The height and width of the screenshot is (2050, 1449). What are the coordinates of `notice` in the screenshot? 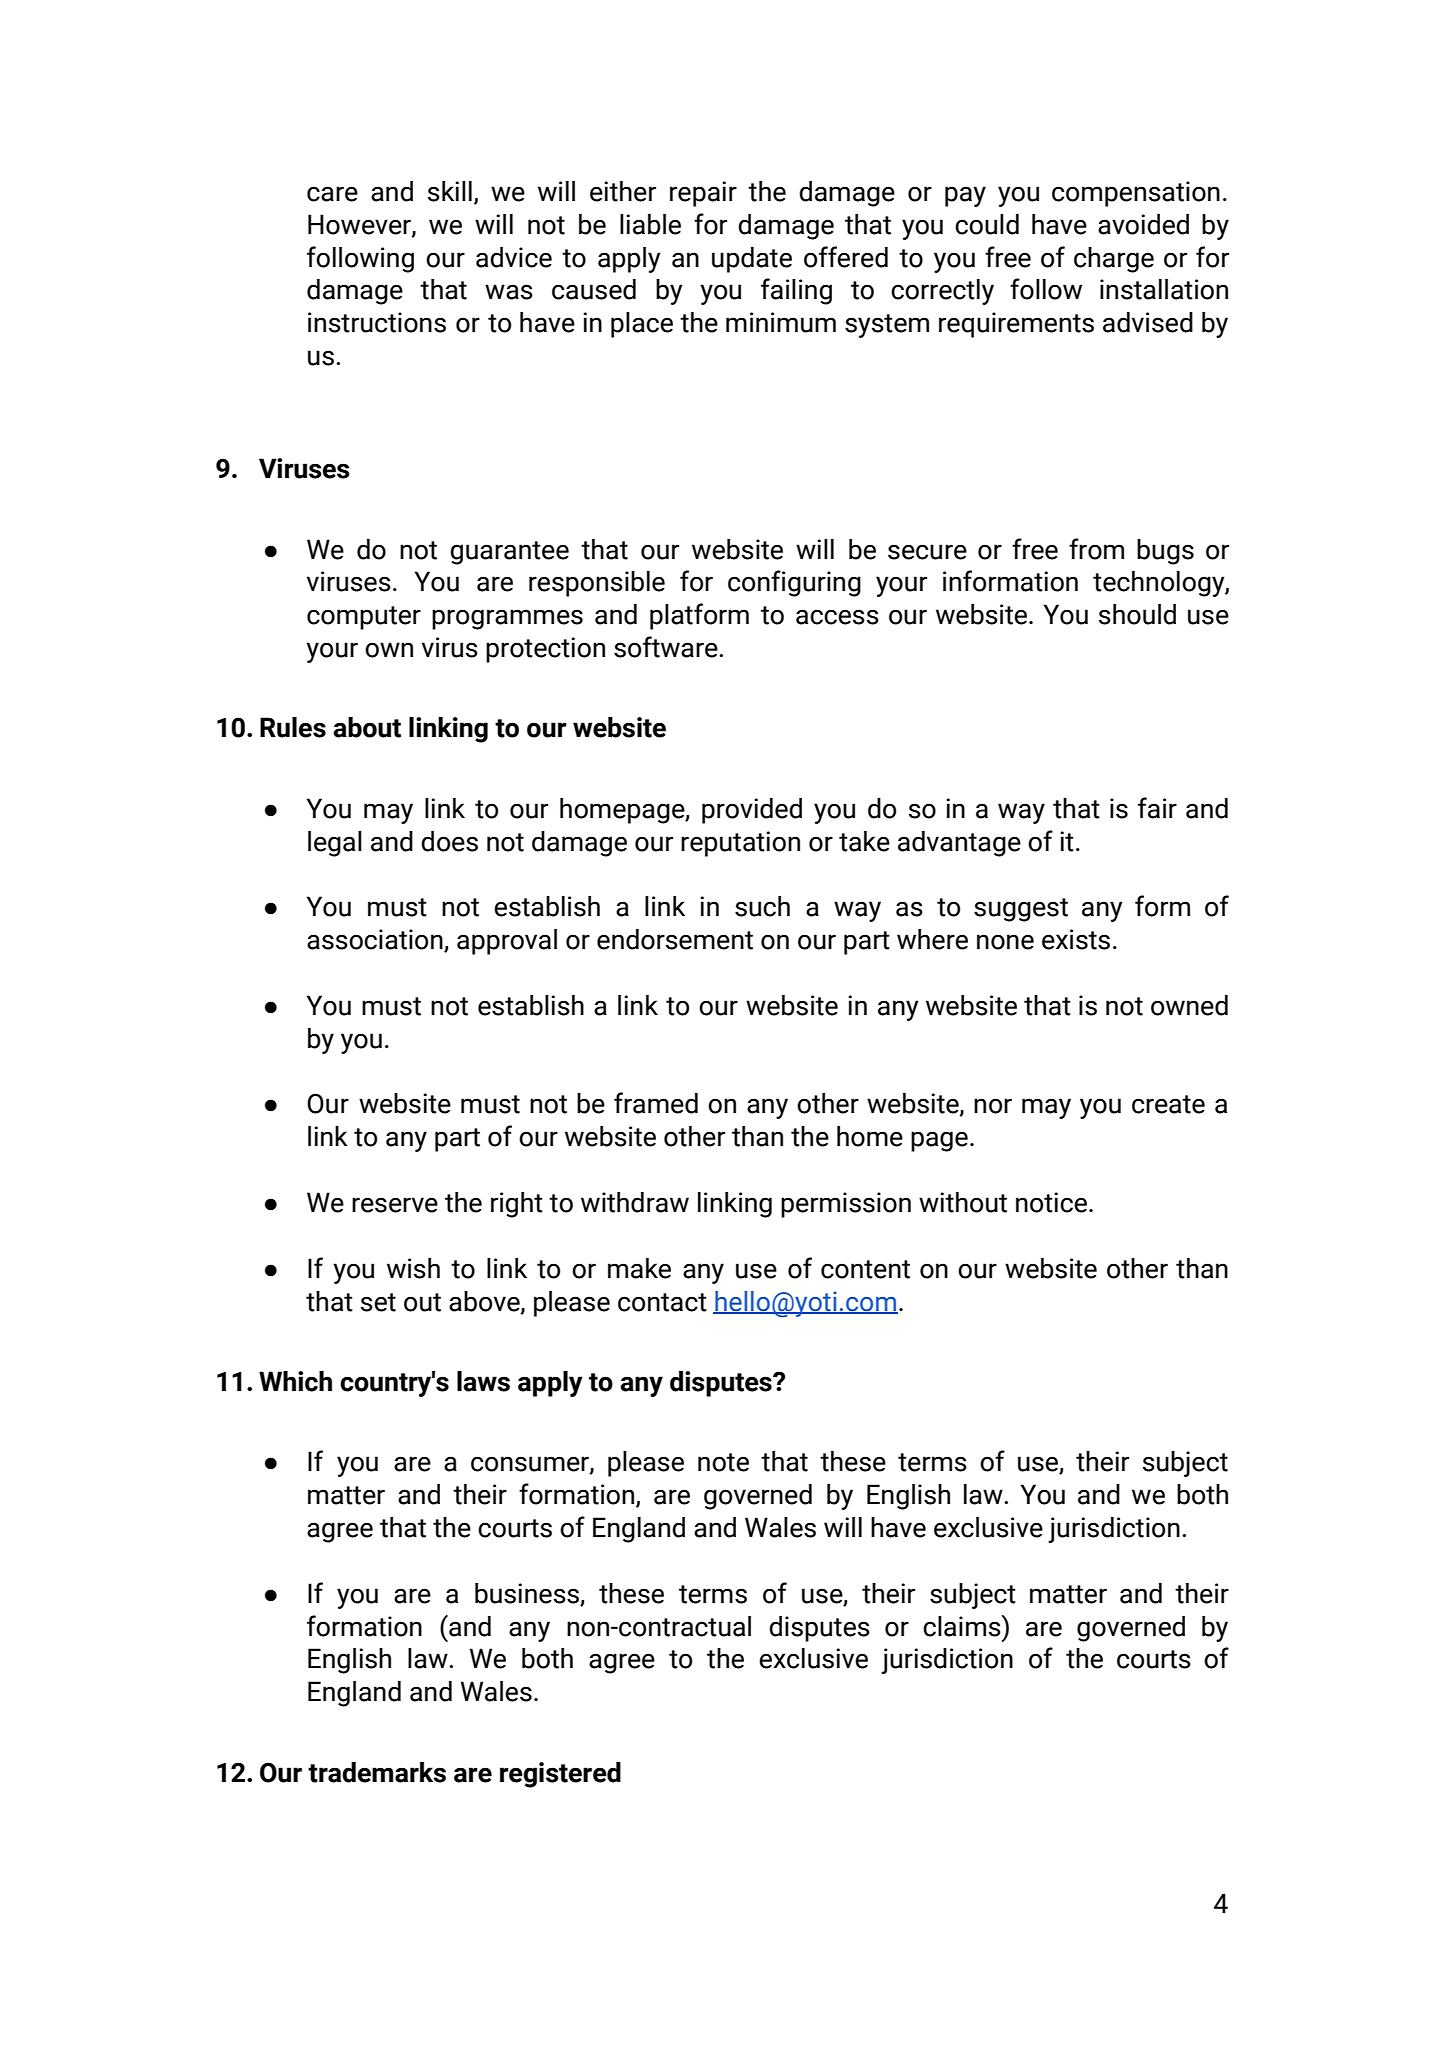 It's located at (1051, 1202).
